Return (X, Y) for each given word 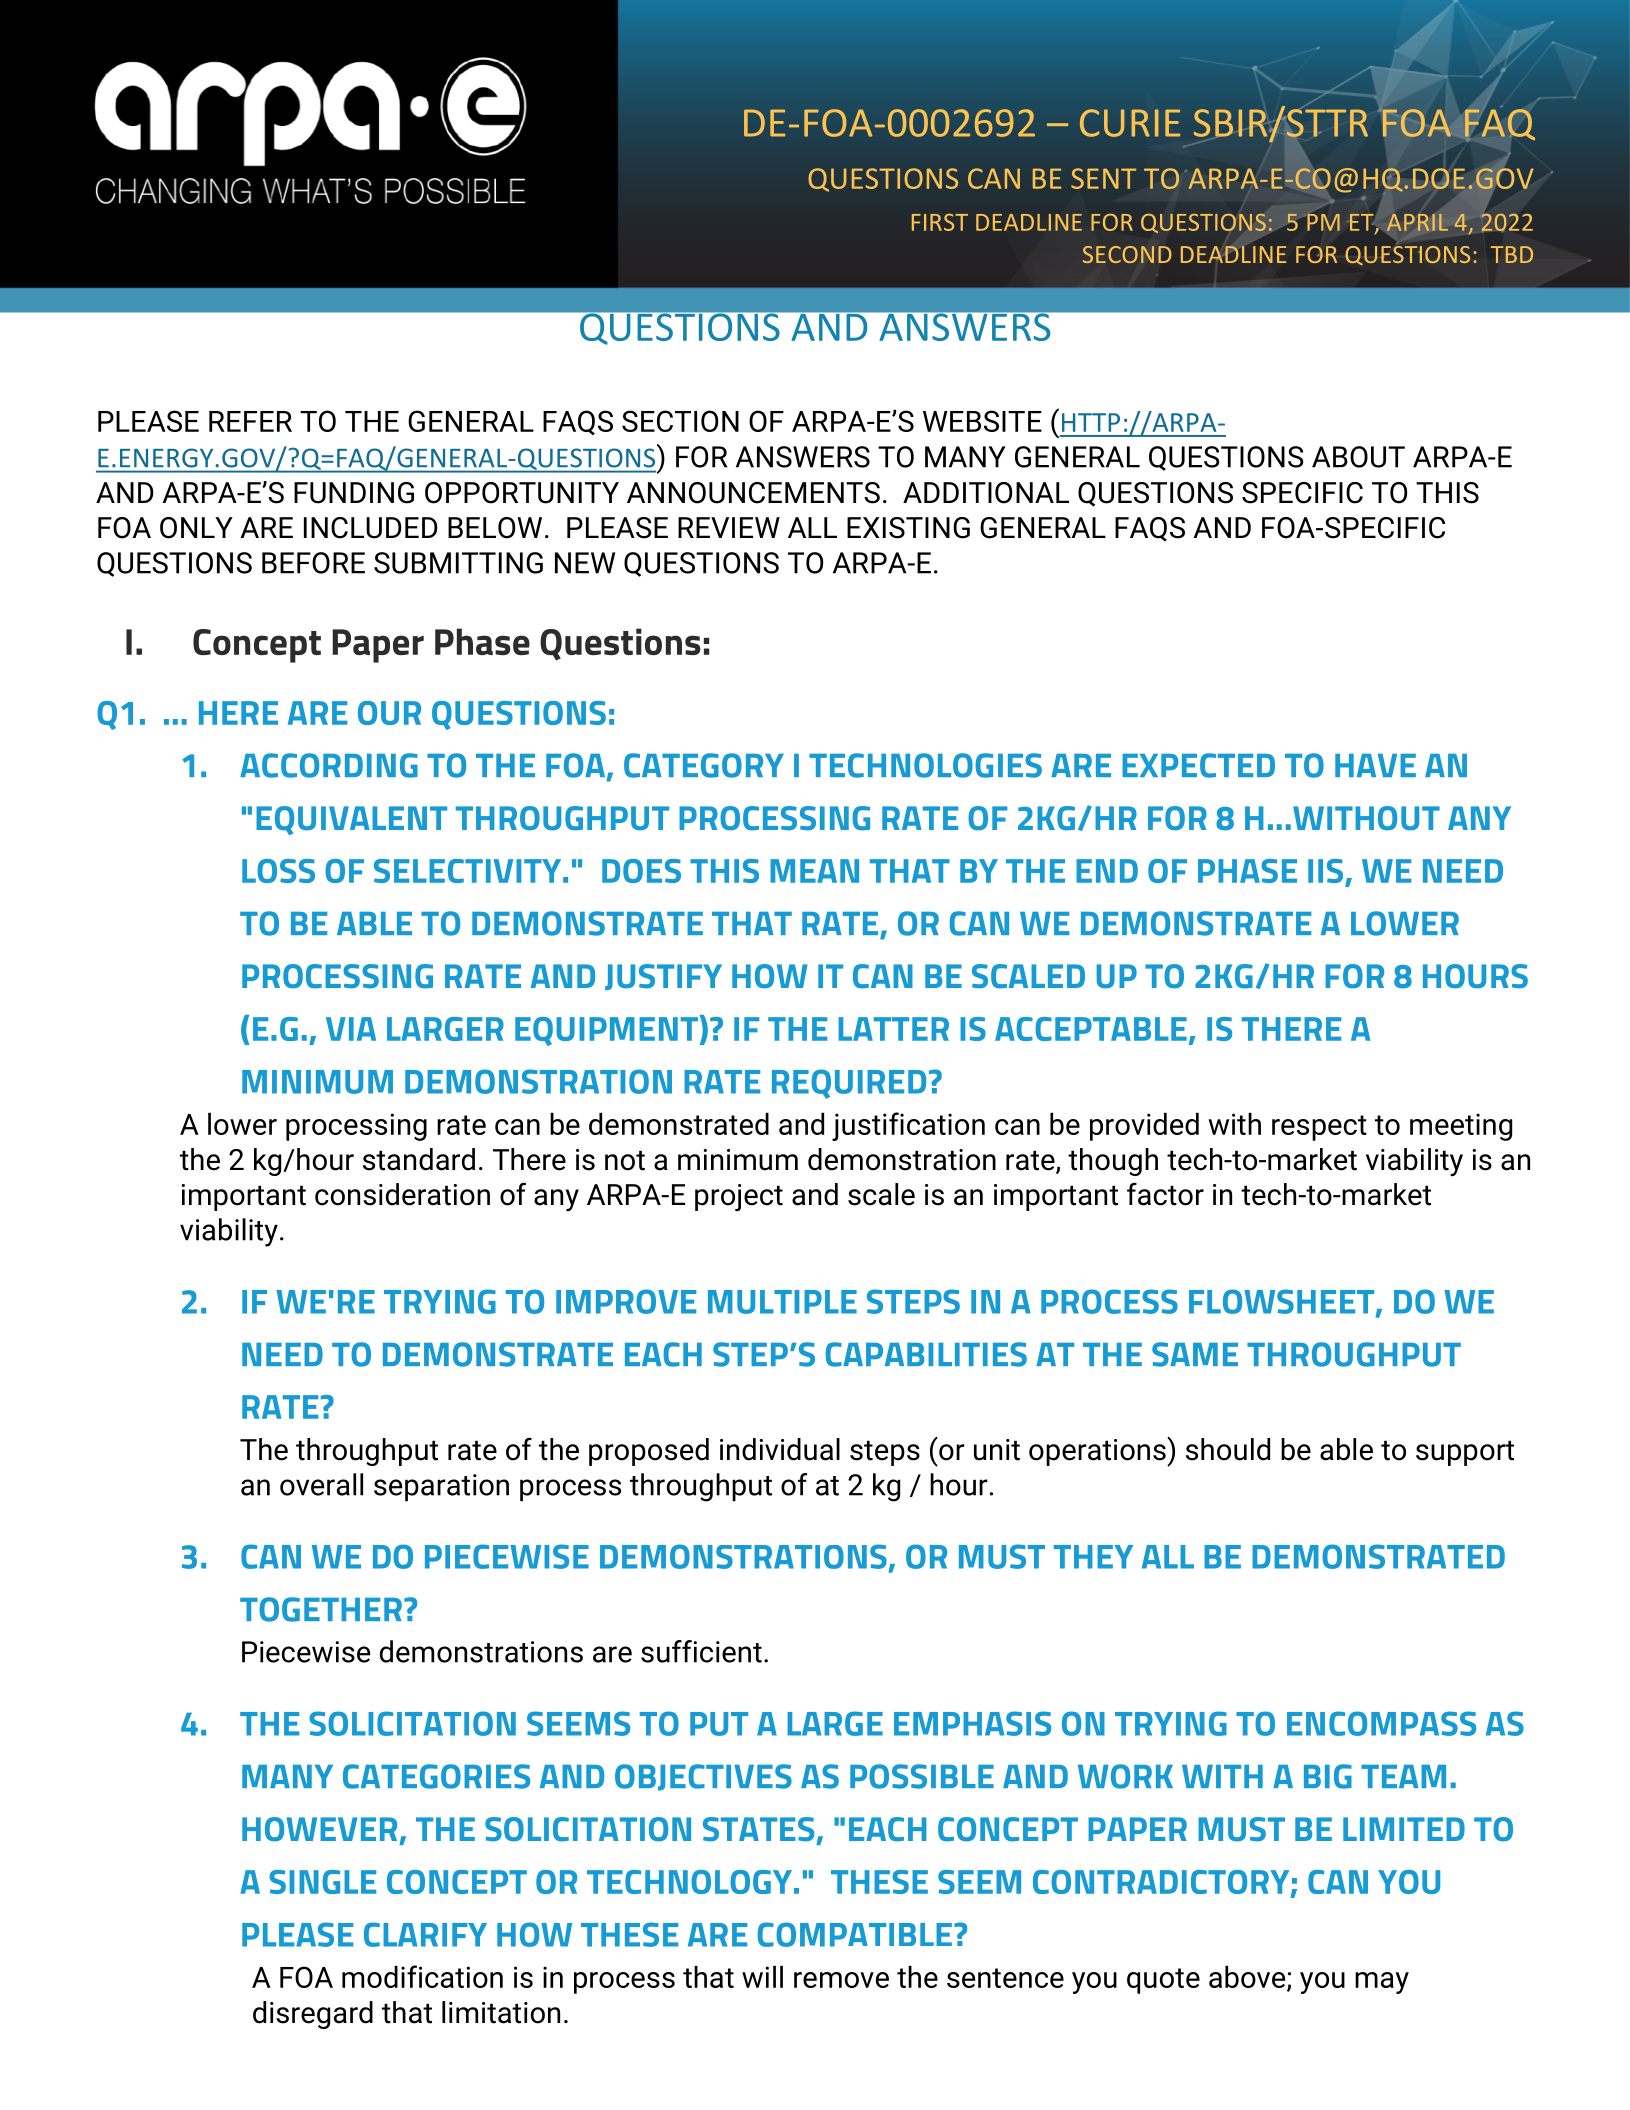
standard (419, 1159)
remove (841, 1980)
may (1382, 1983)
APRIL (1417, 222)
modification (422, 1976)
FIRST (940, 222)
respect (1319, 1128)
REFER (250, 421)
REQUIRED (849, 1084)
